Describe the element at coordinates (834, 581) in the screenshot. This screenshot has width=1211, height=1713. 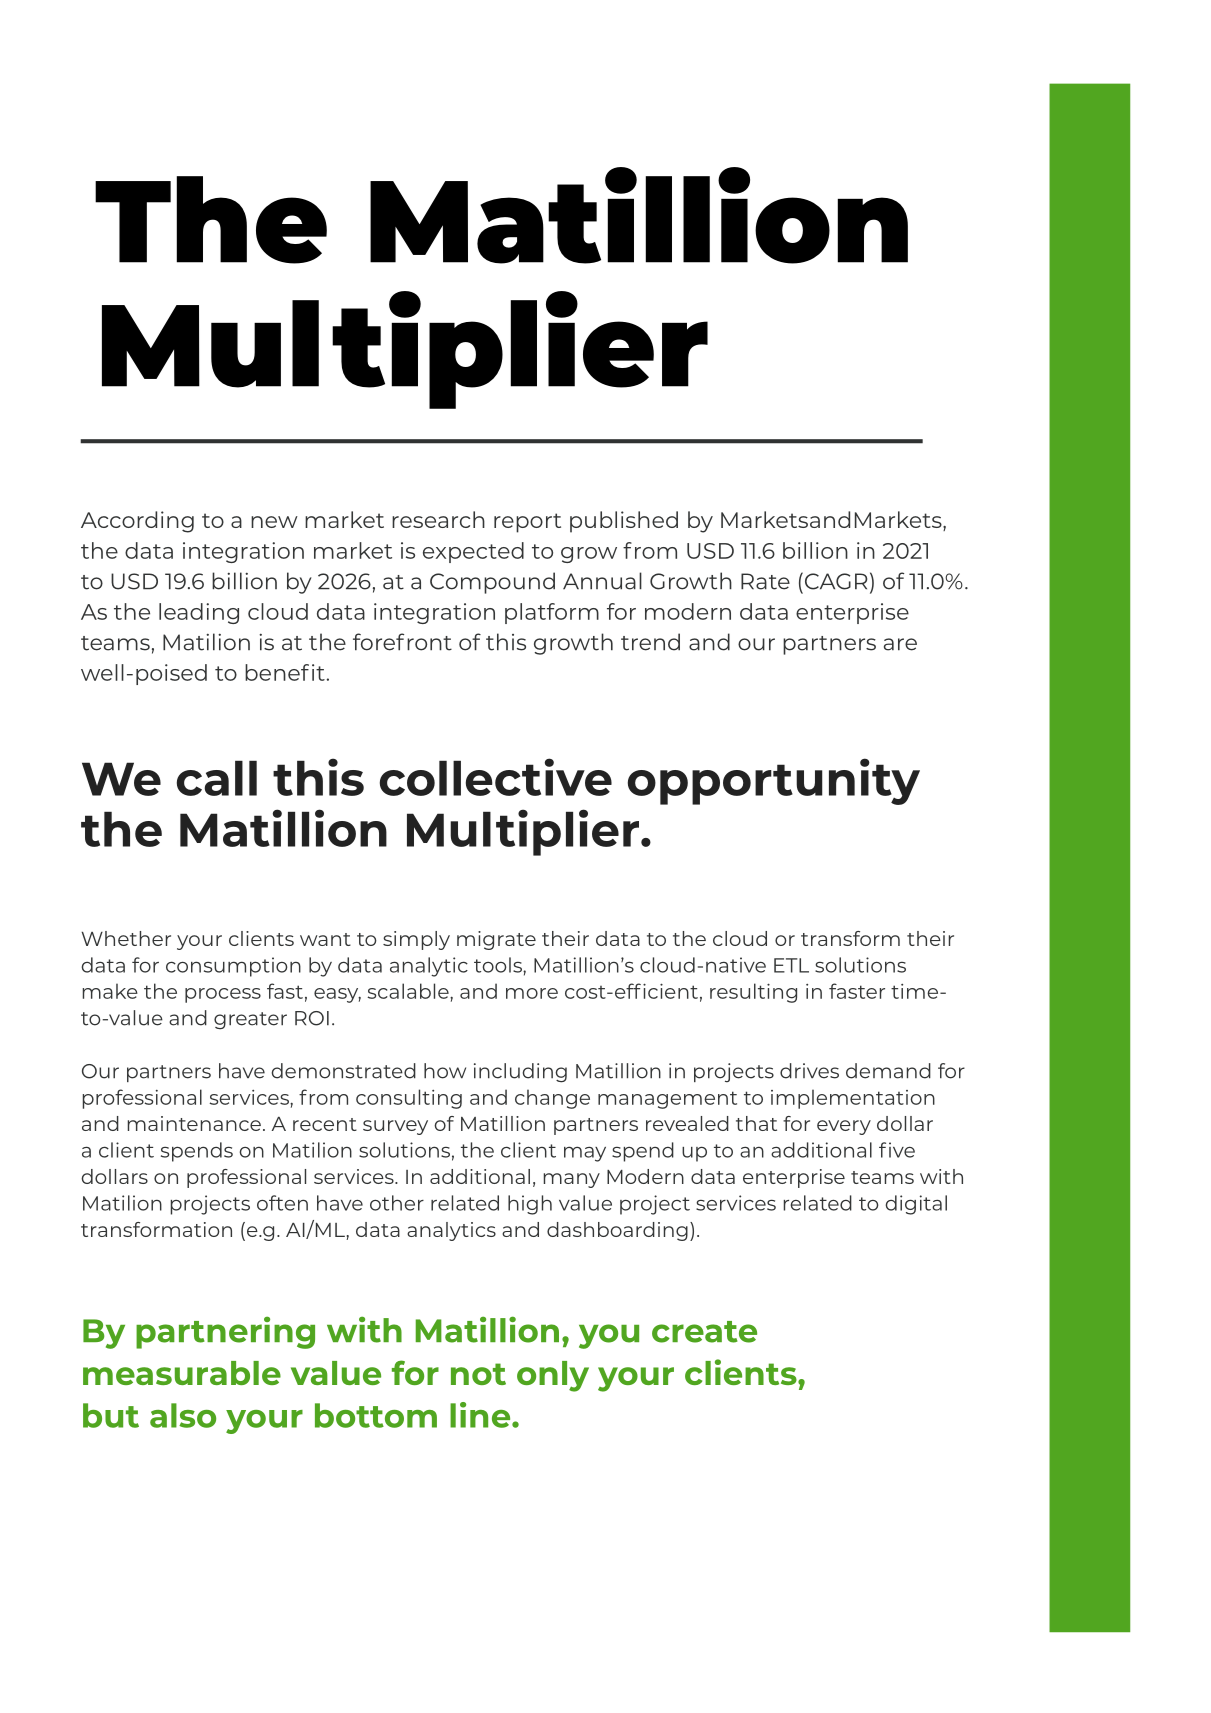
I see `CAGR` at that location.
